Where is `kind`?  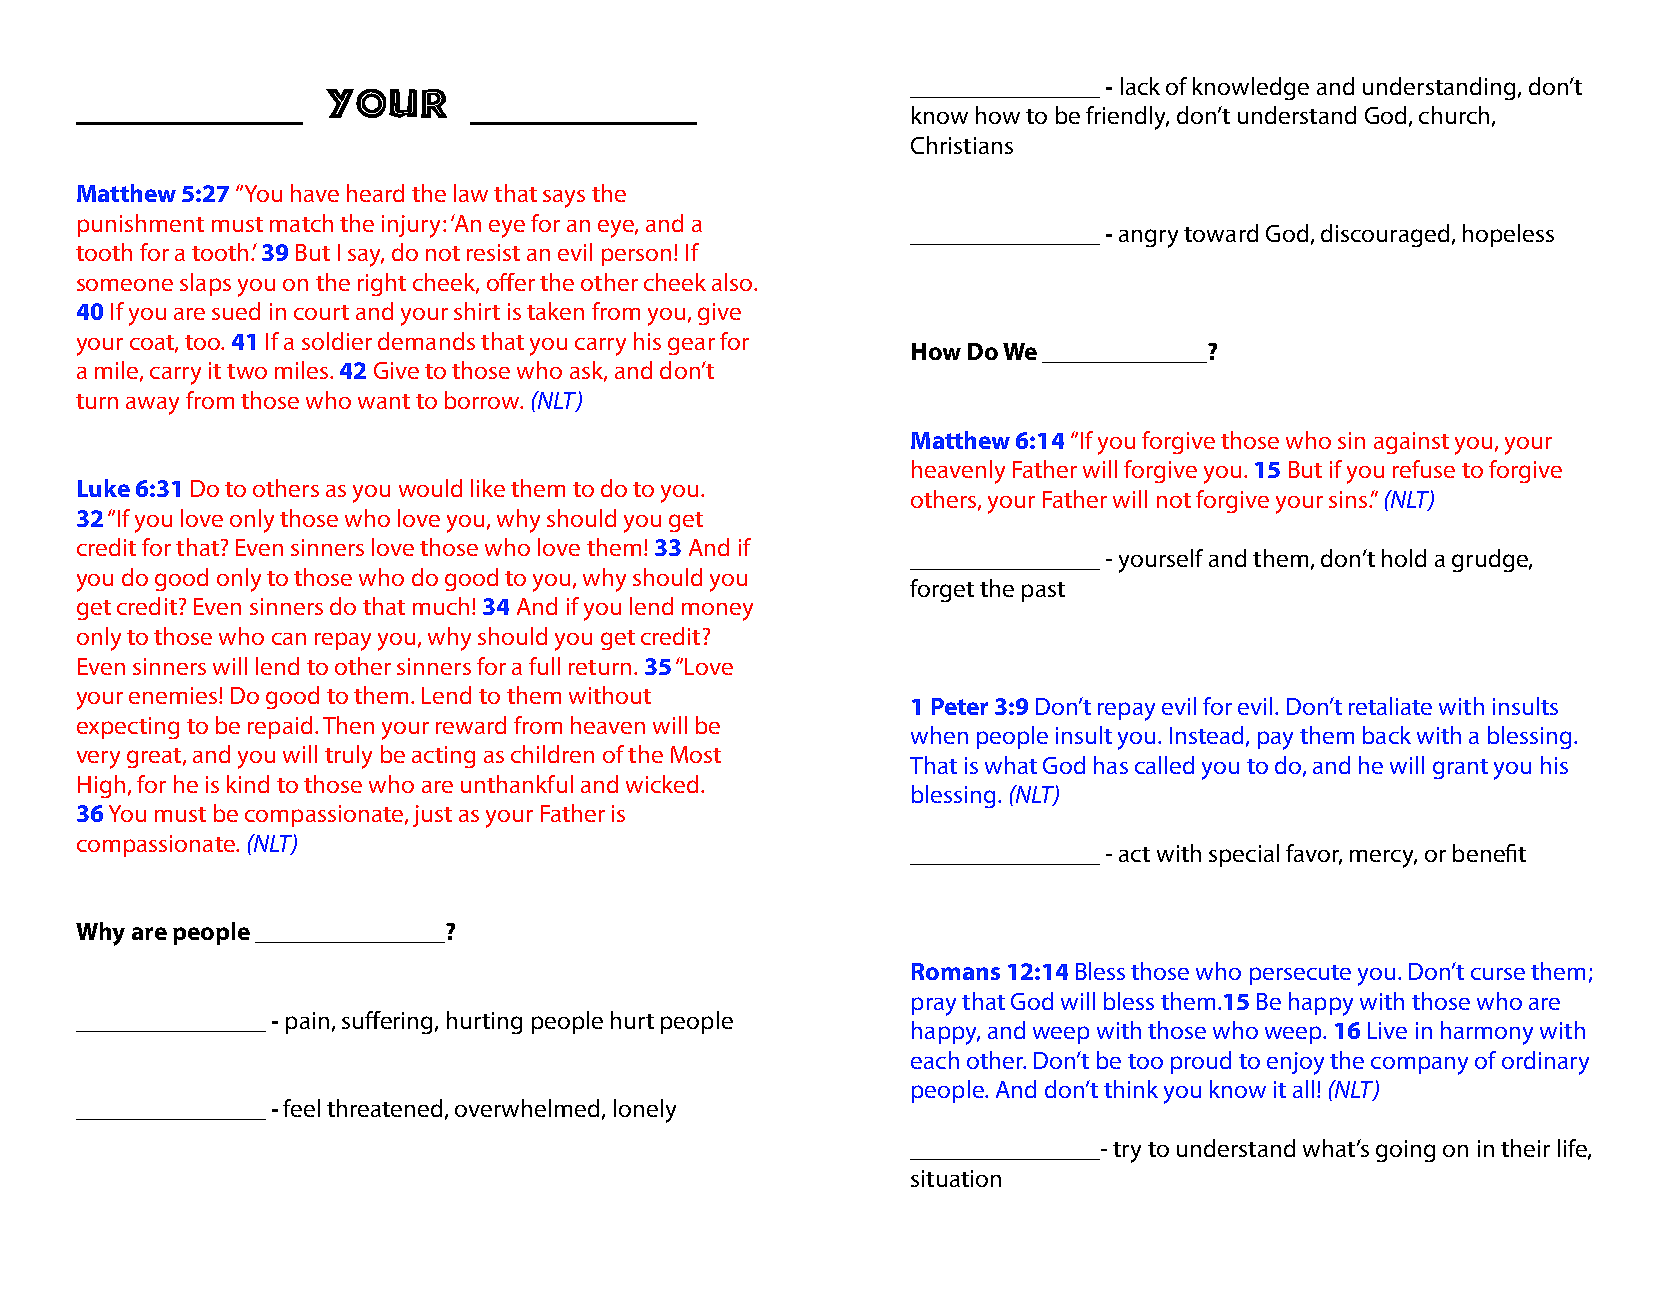
kind is located at coordinates (248, 784).
